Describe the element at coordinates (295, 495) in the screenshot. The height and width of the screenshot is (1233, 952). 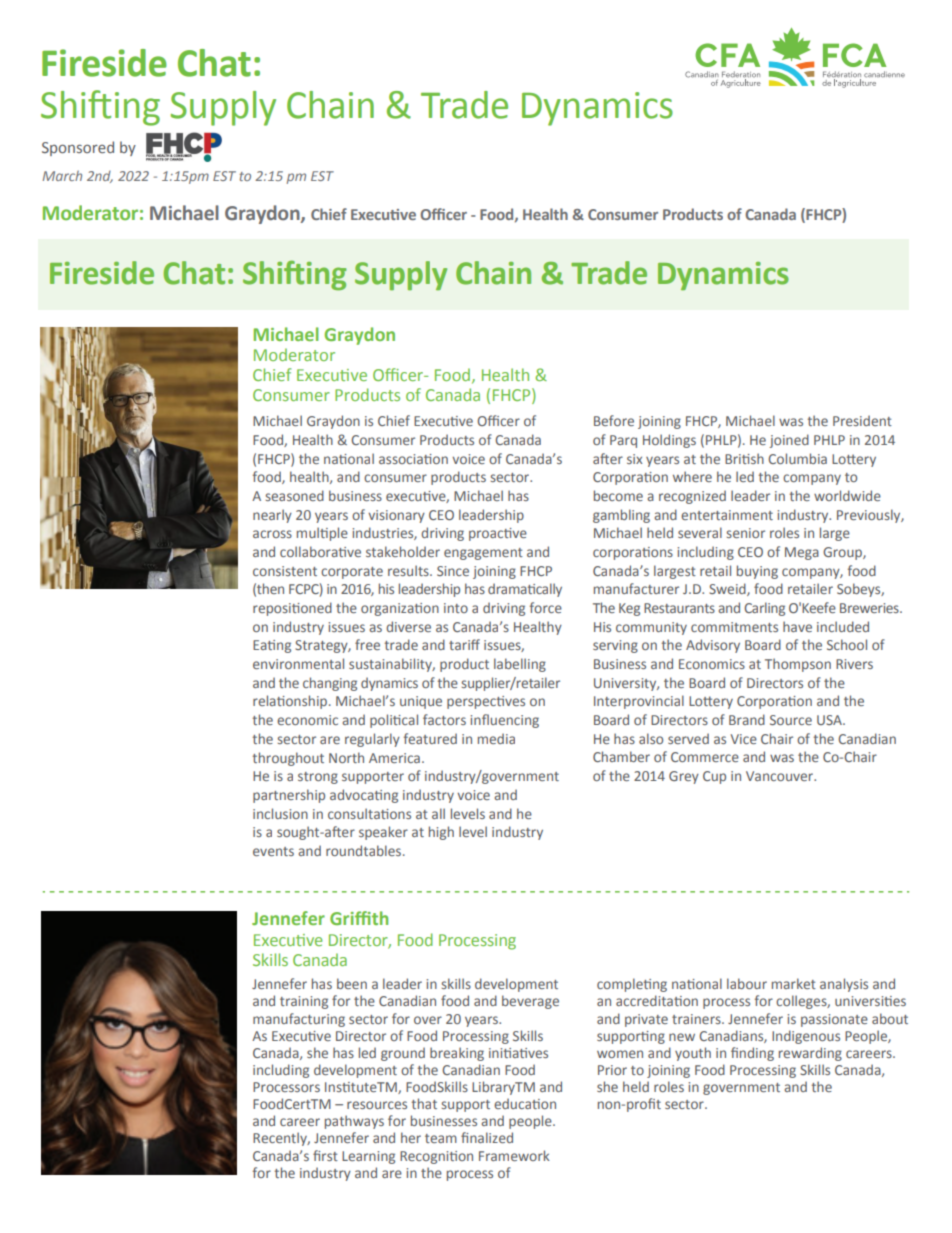
I see `seasoned` at that location.
